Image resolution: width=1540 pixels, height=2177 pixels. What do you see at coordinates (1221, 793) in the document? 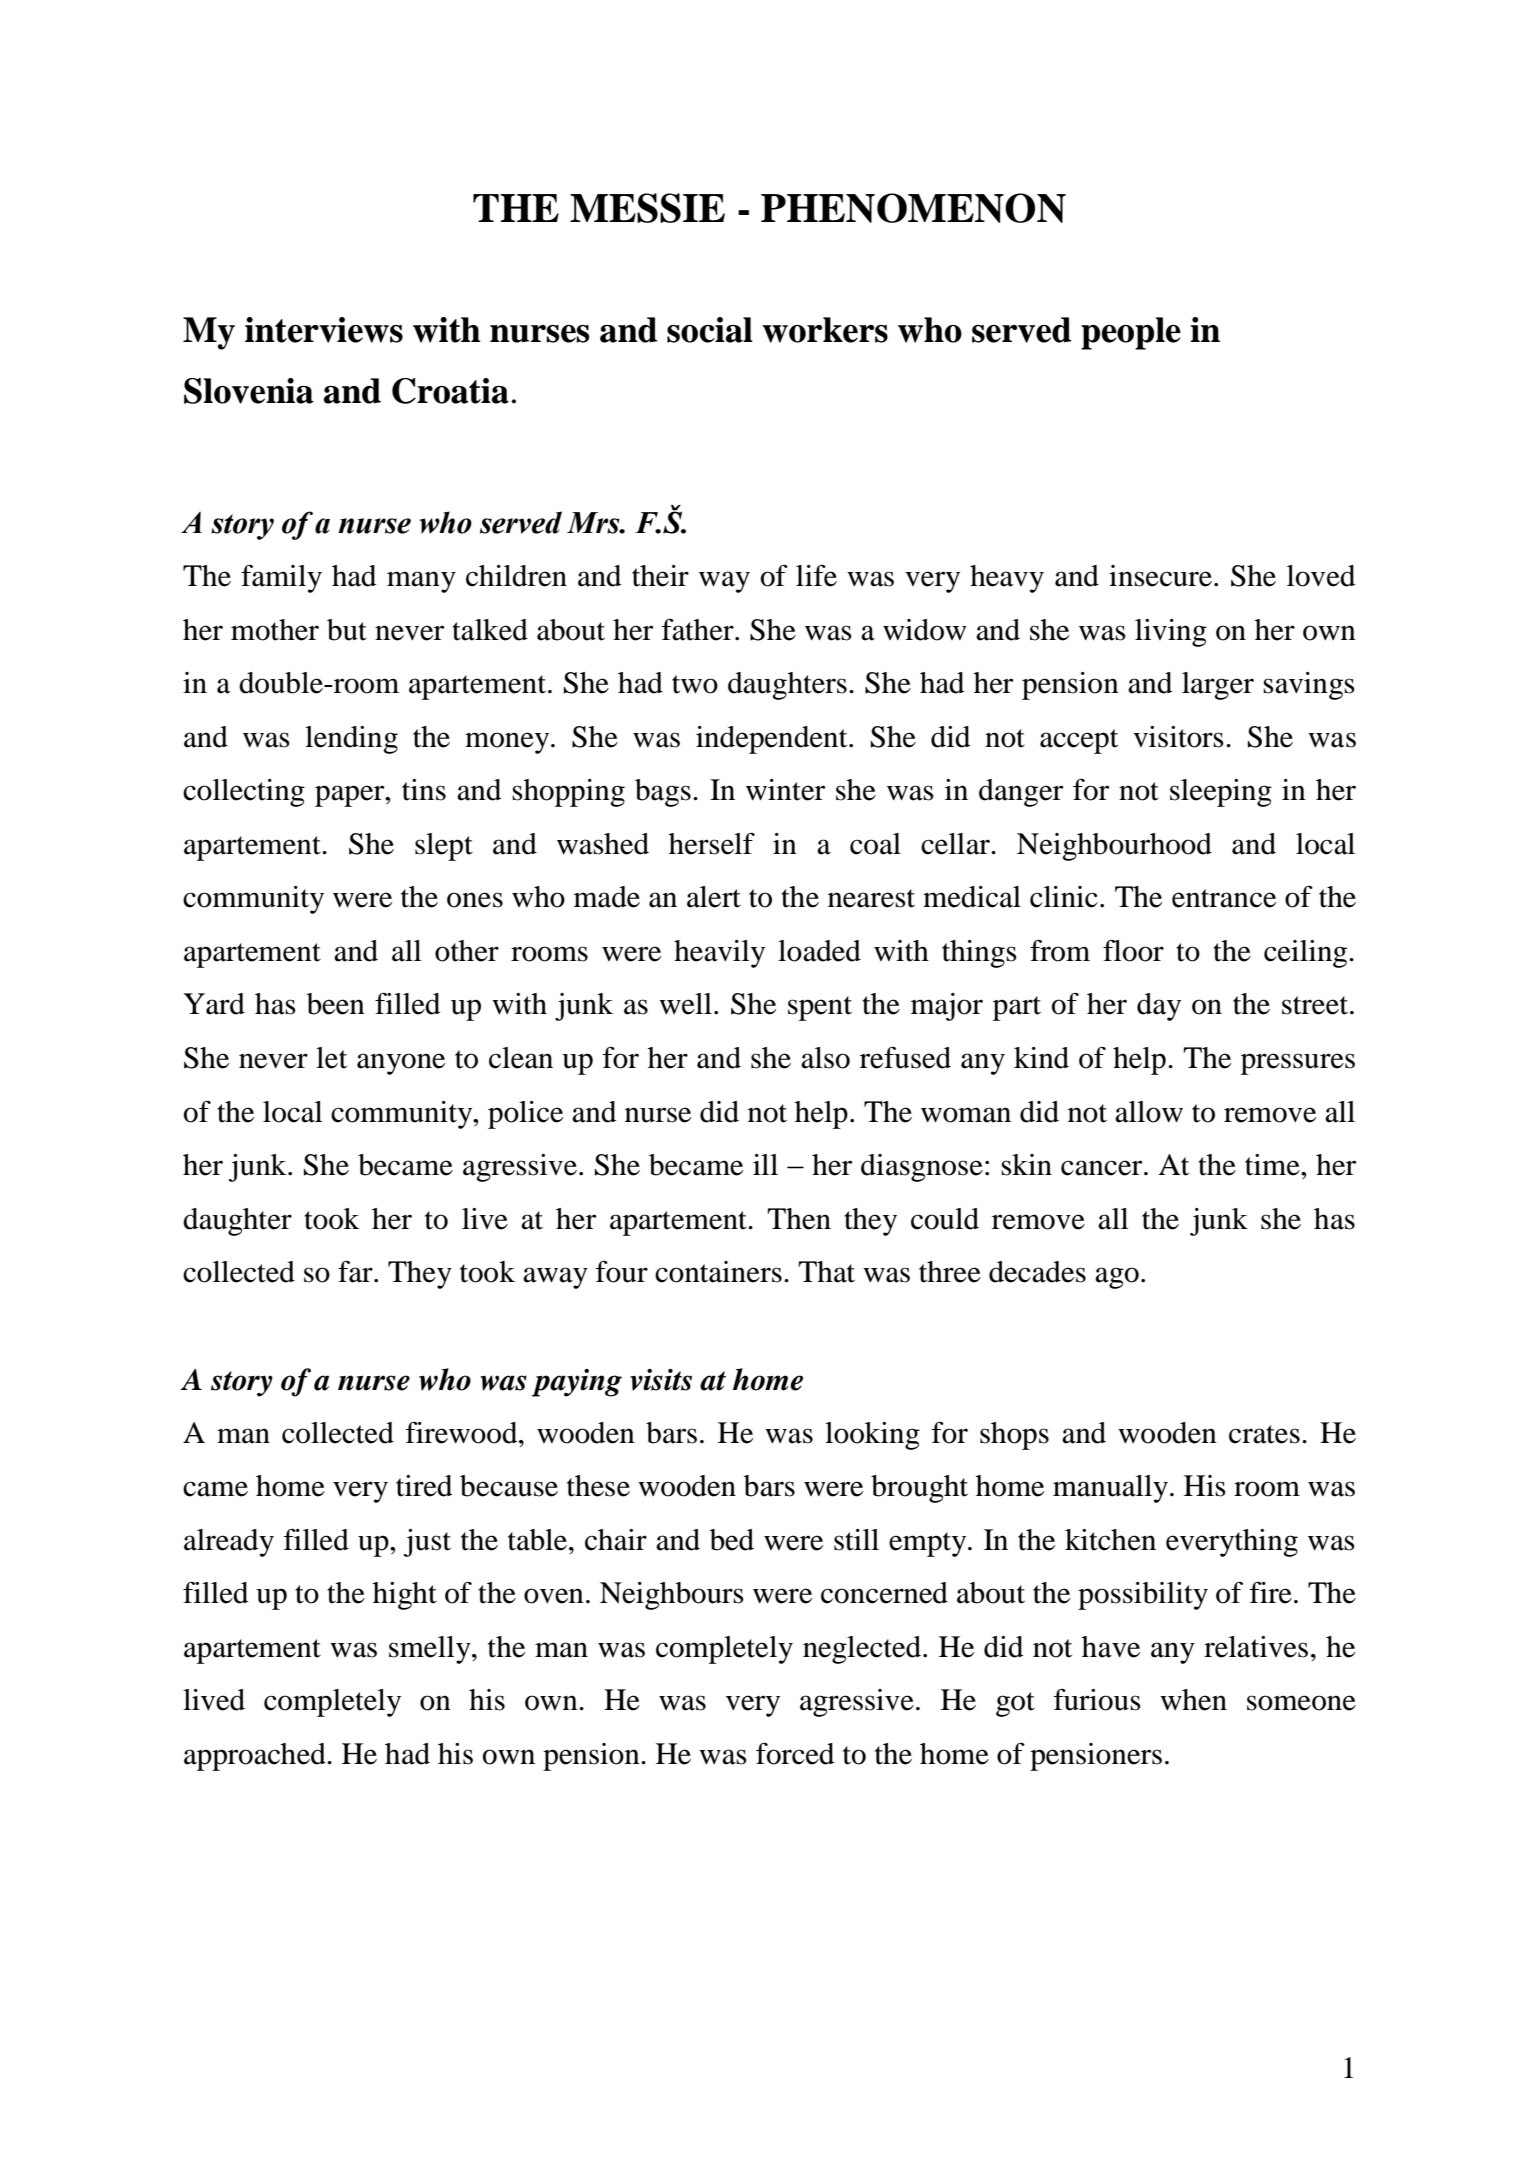
I see `sleeping` at bounding box center [1221, 793].
